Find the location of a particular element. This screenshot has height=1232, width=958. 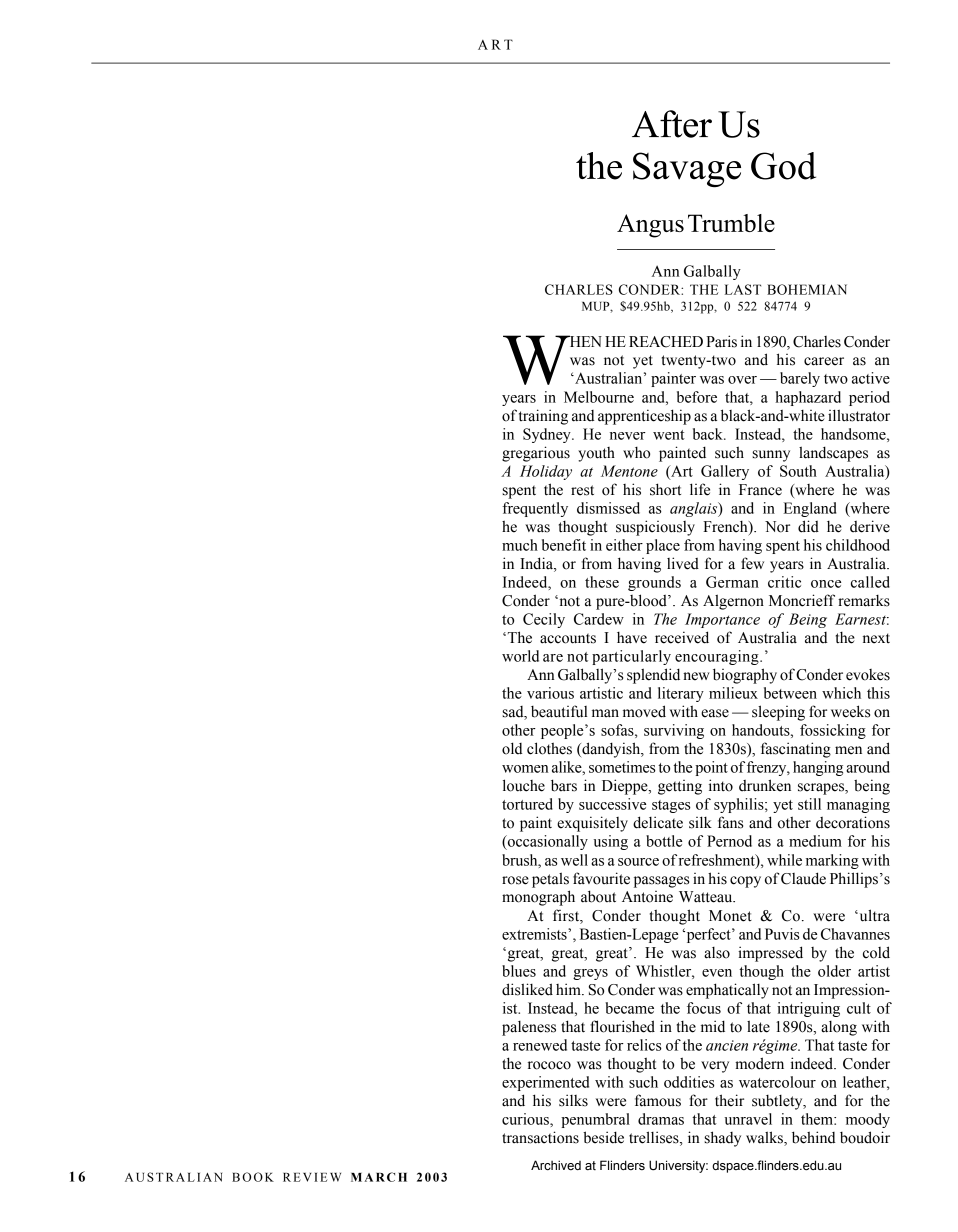

Angus is located at coordinates (650, 226).
